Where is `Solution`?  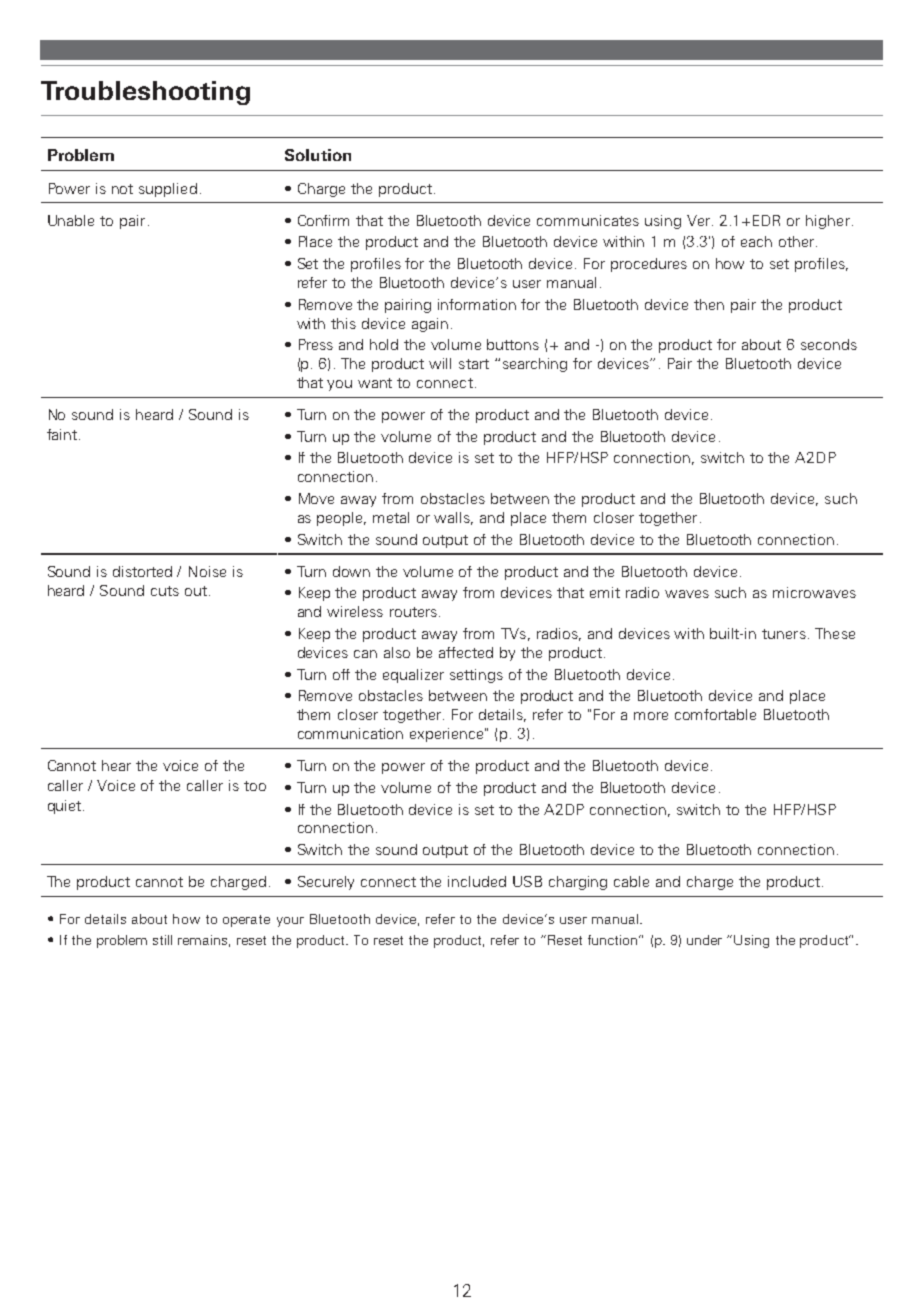 Solution is located at coordinates (318, 155).
